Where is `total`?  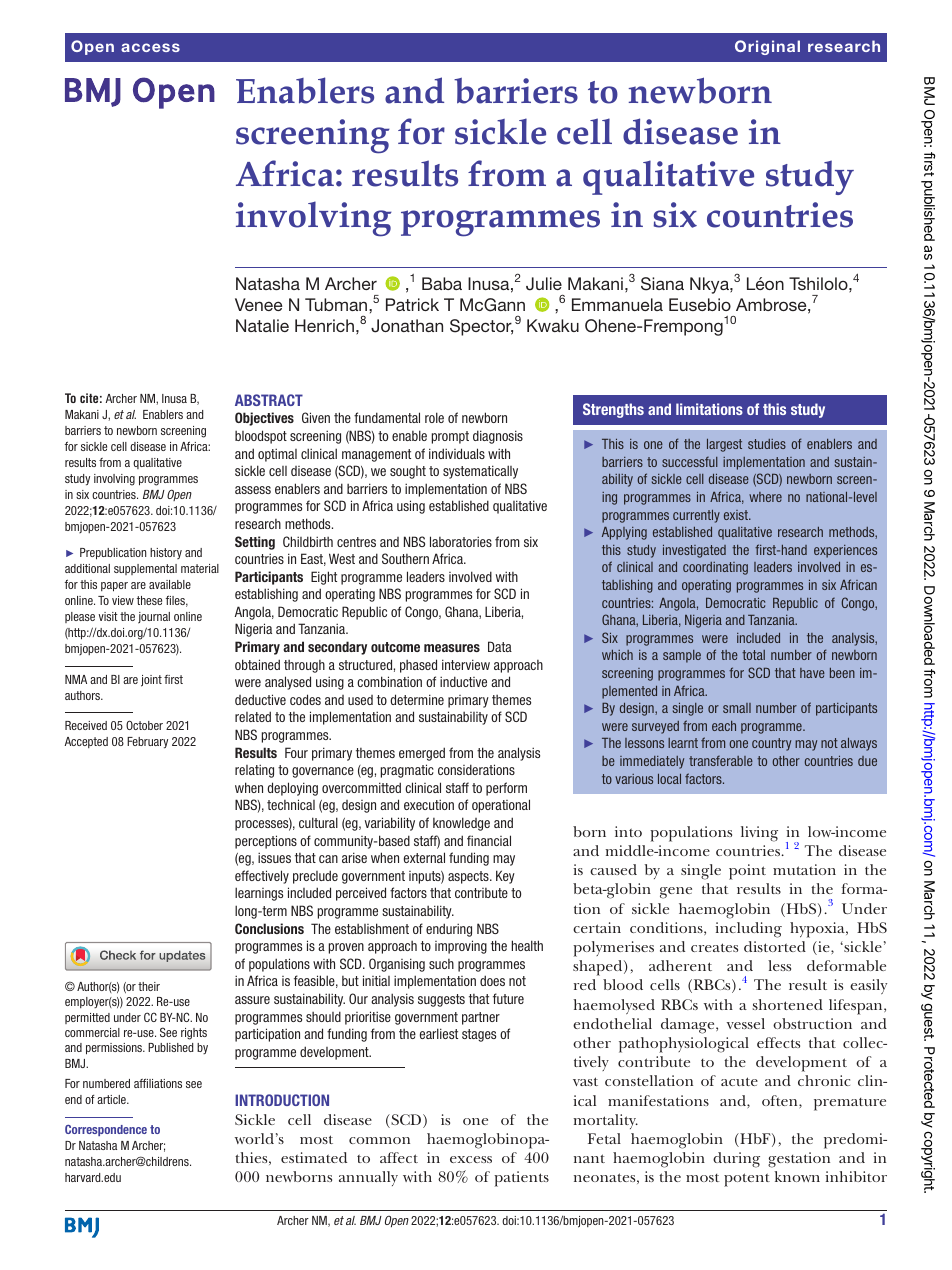 total is located at coordinates (753, 655).
